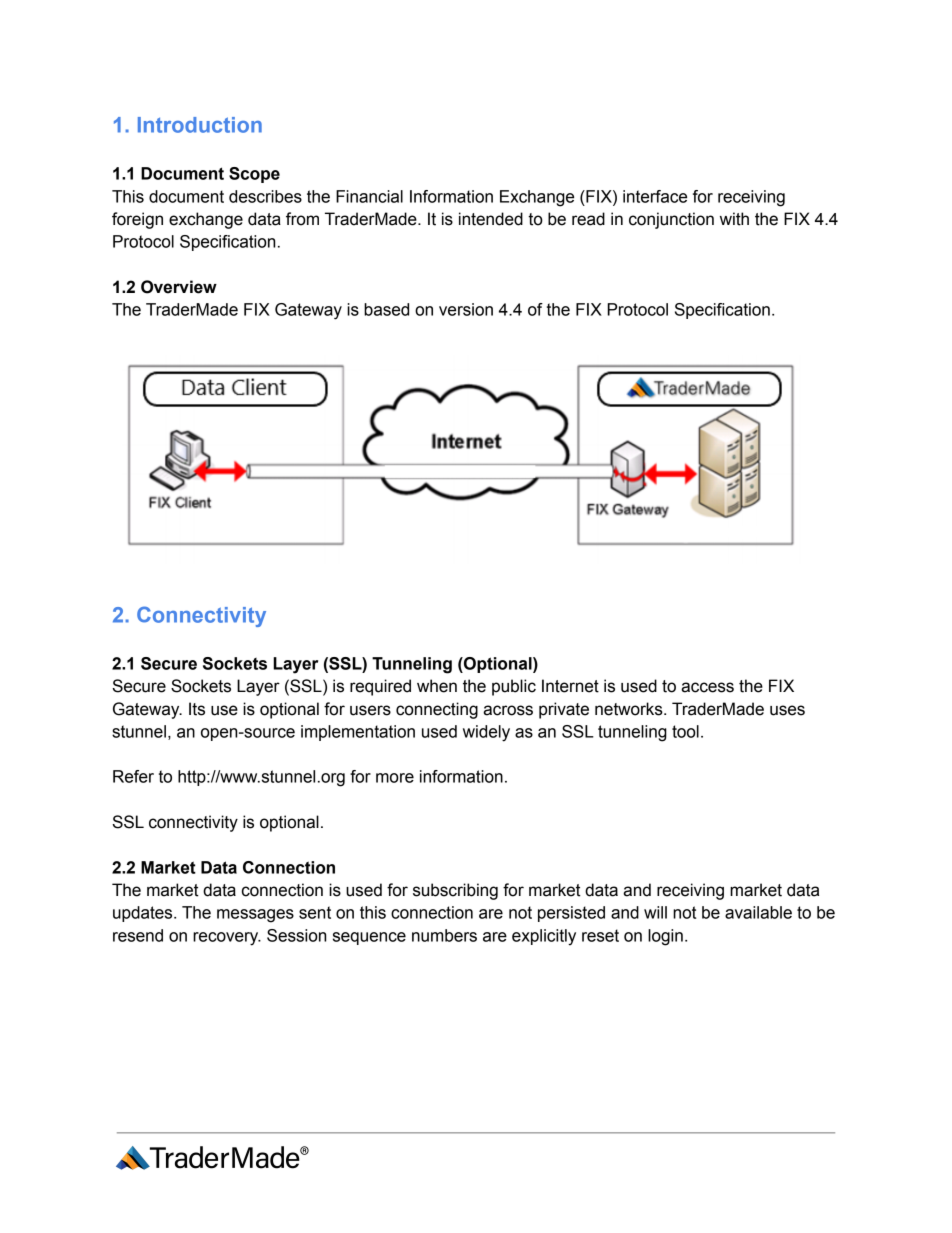 This screenshot has height=1233, width=952. I want to click on Introduction, so click(200, 125).
